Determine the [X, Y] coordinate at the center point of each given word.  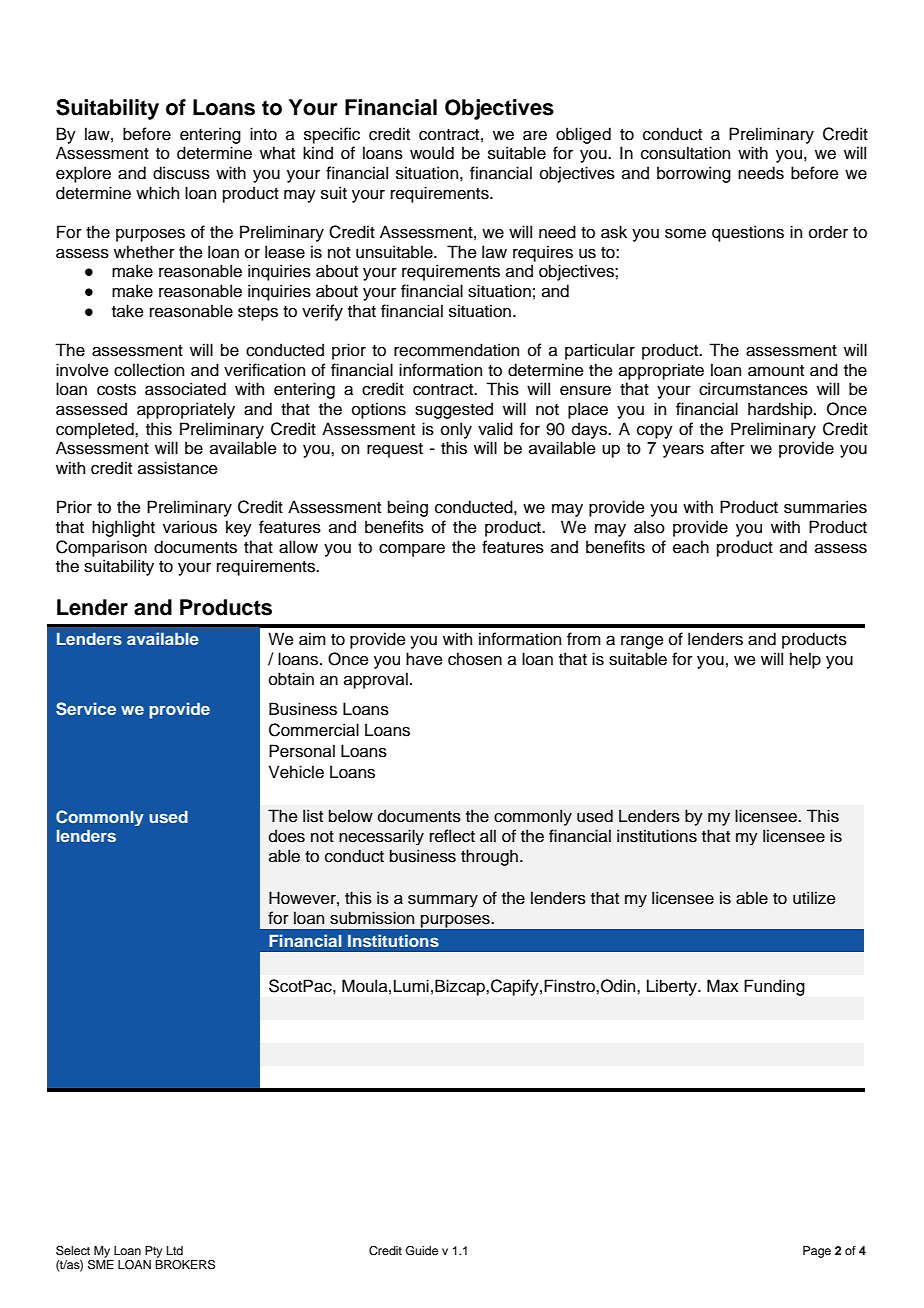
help [805, 660]
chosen [475, 659]
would [432, 153]
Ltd [175, 1250]
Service [86, 709]
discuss [181, 173]
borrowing [694, 174]
